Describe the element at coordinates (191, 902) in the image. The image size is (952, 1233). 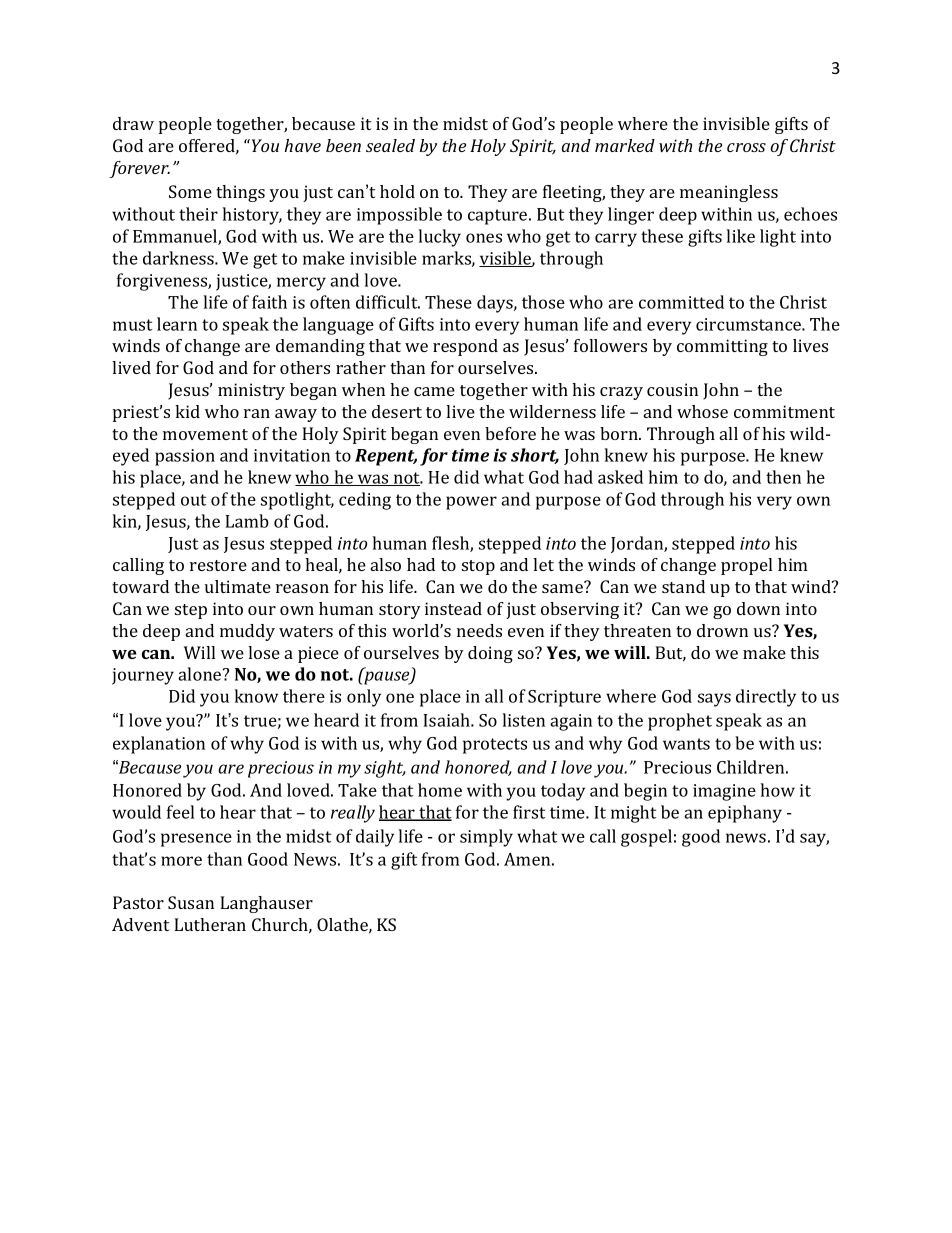
I see `Susan` at that location.
